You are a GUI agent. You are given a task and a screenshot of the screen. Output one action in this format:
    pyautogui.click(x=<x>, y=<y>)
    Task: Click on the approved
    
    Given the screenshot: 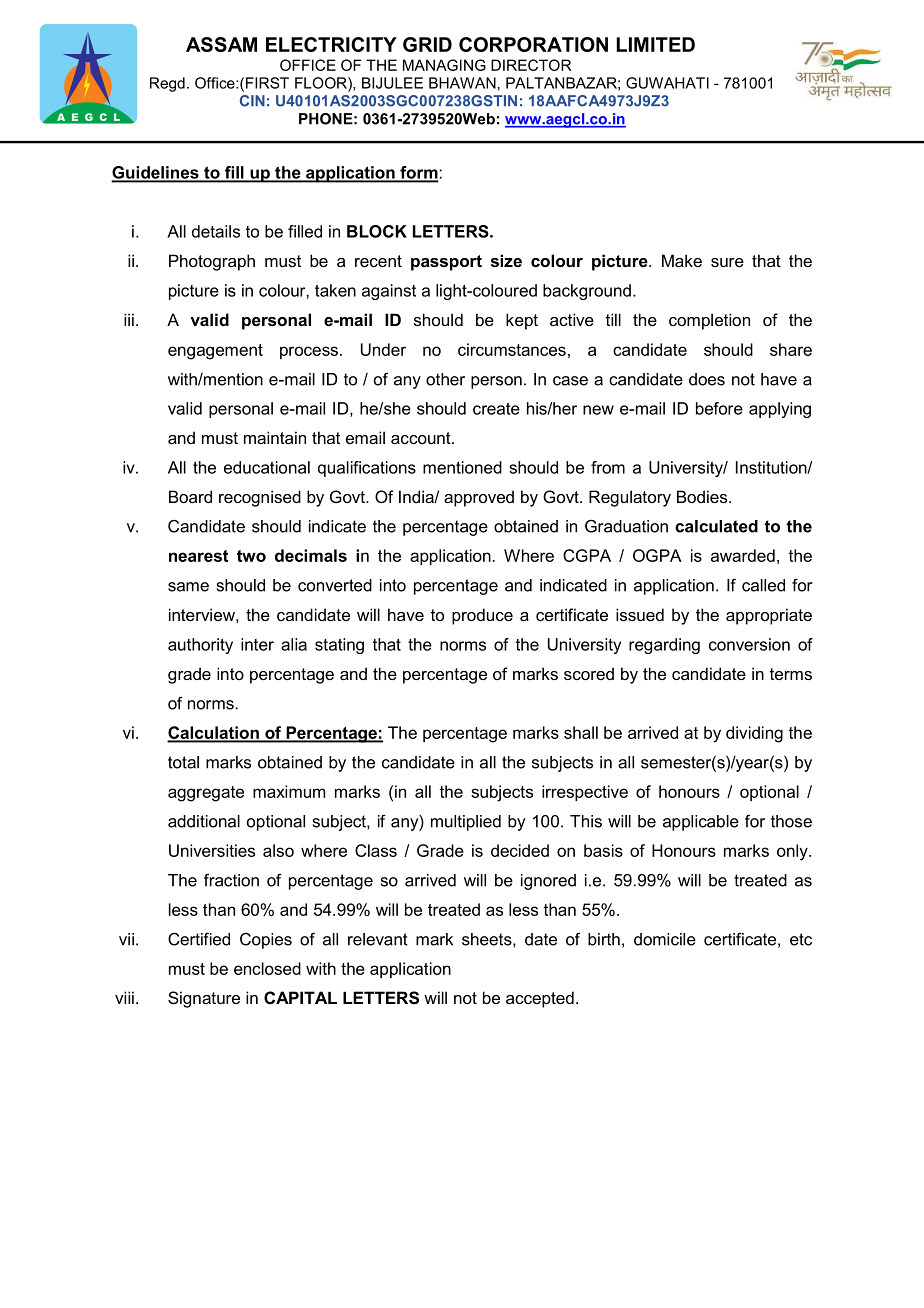 What is the action you would take?
    pyautogui.click(x=479, y=498)
